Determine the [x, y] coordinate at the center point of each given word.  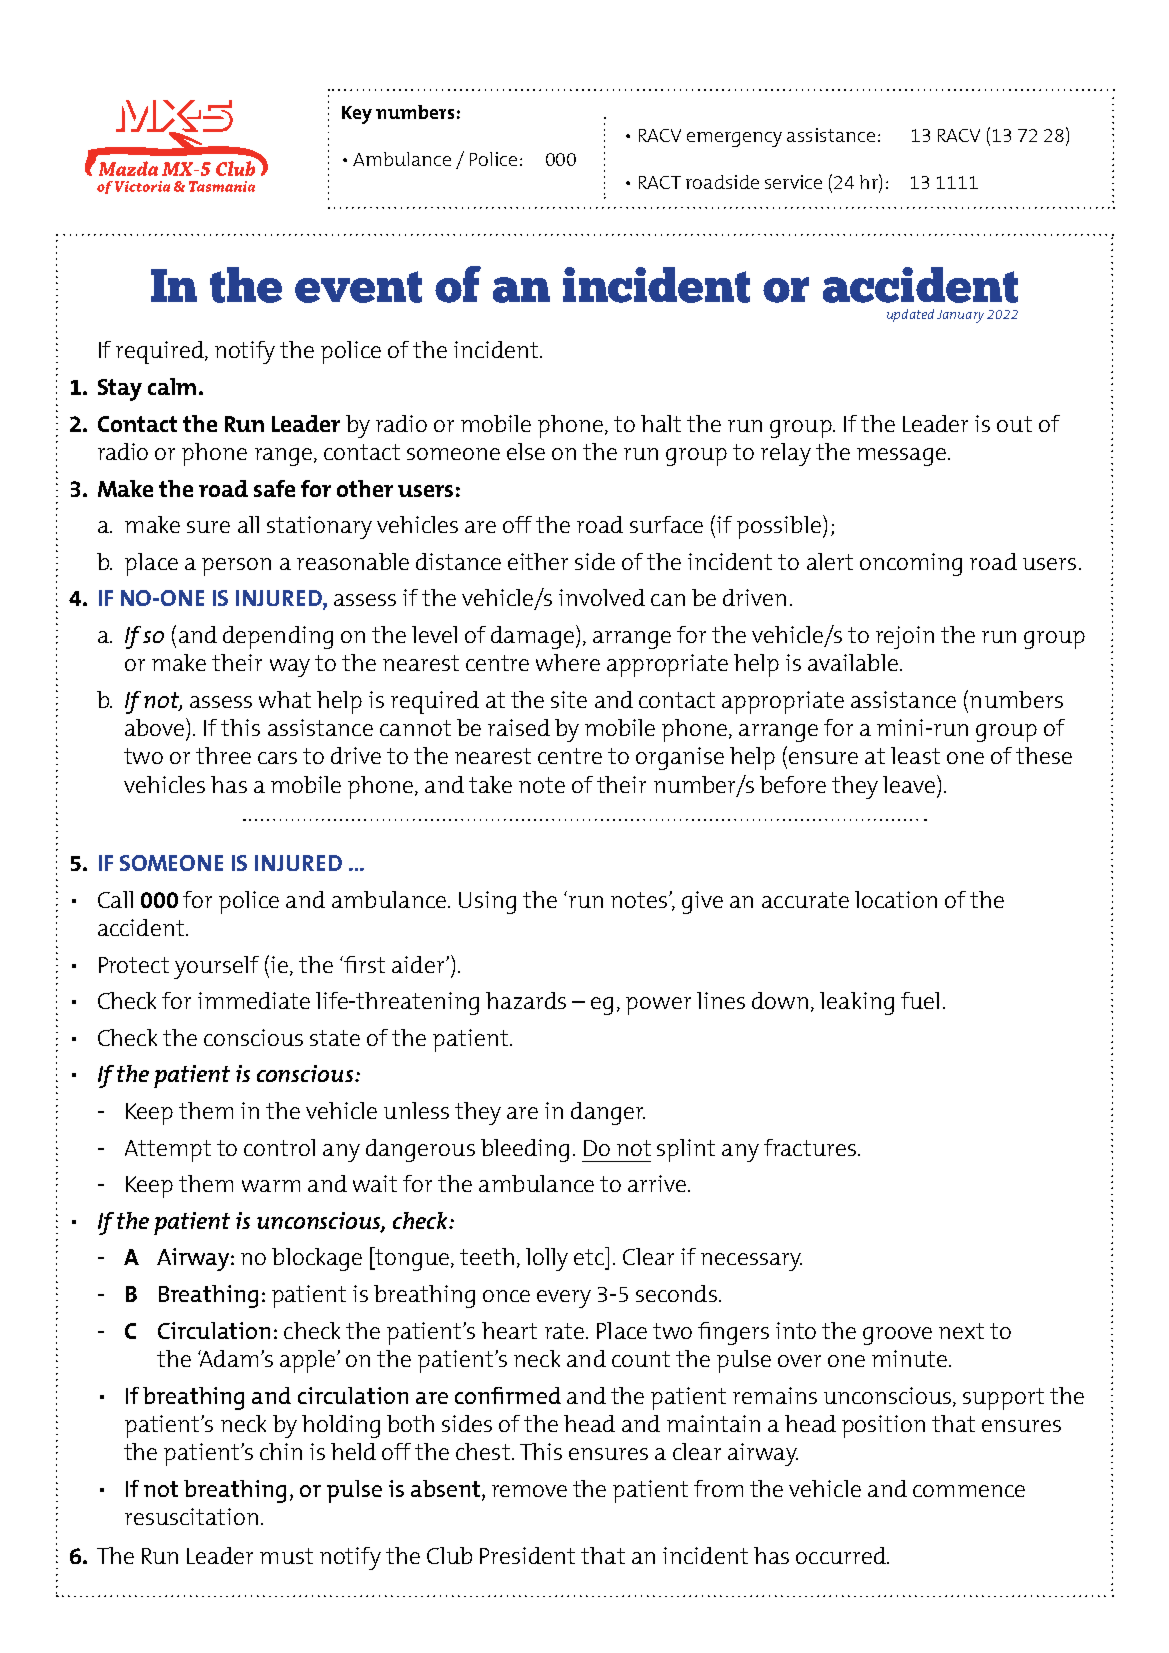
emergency [734, 139]
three [223, 755]
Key [357, 115]
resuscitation [191, 1516]
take [490, 784]
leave [909, 784]
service [793, 182]
